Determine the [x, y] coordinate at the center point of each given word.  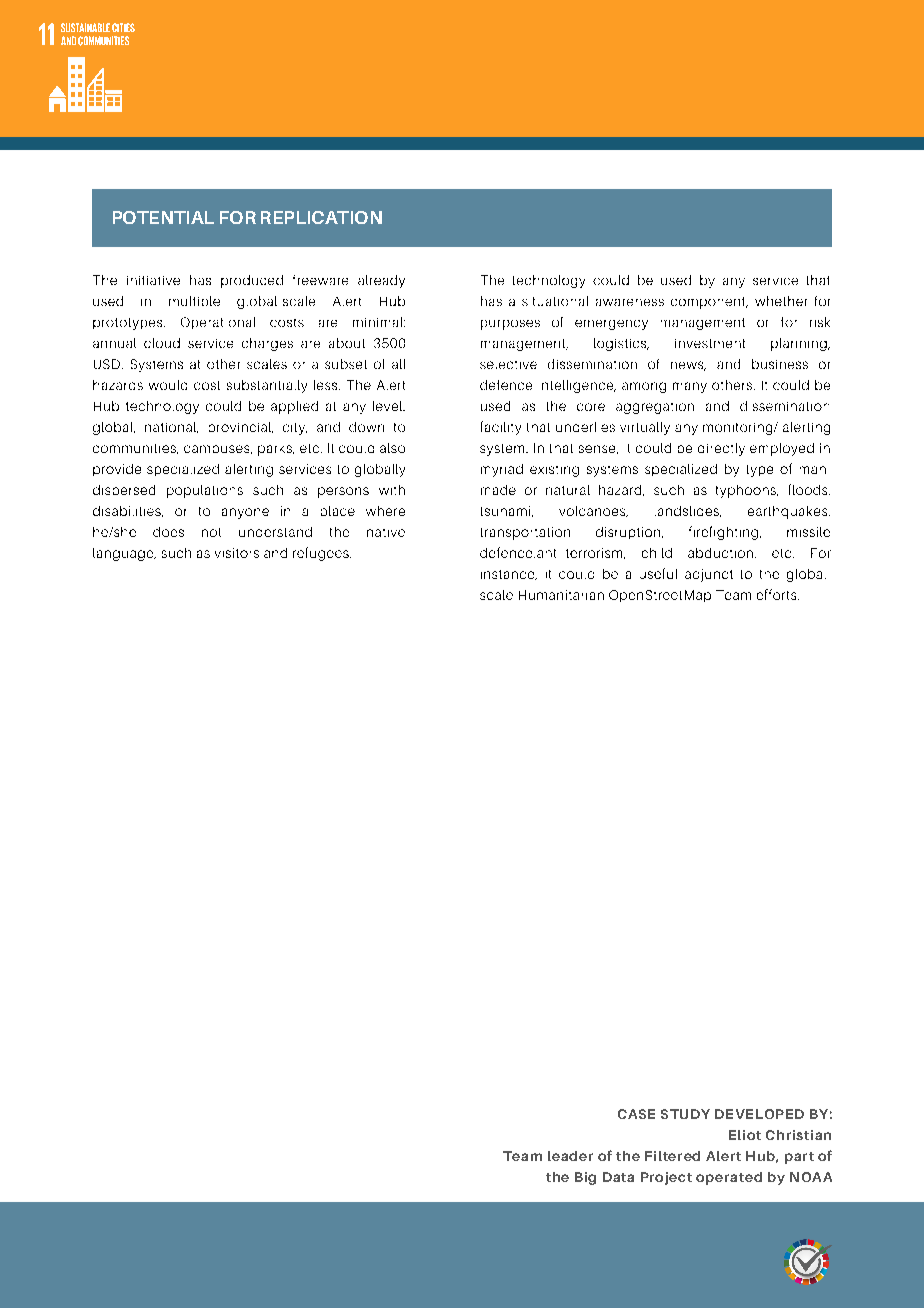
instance [509, 575]
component [709, 303]
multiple [194, 301]
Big [585, 1178]
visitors [237, 553]
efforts [778, 594]
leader [570, 1156]
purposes [510, 325]
